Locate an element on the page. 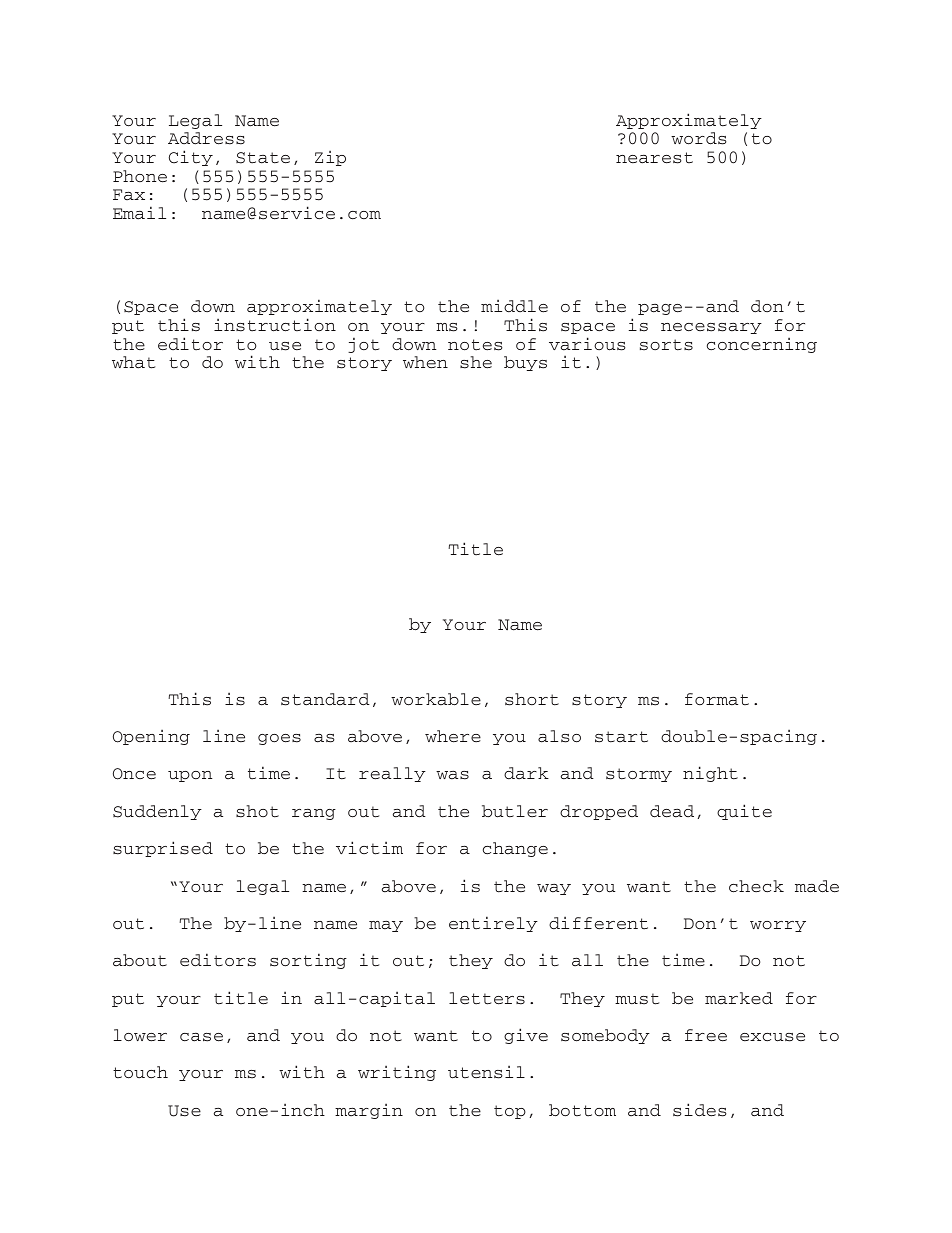  nearest is located at coordinates (654, 158).
